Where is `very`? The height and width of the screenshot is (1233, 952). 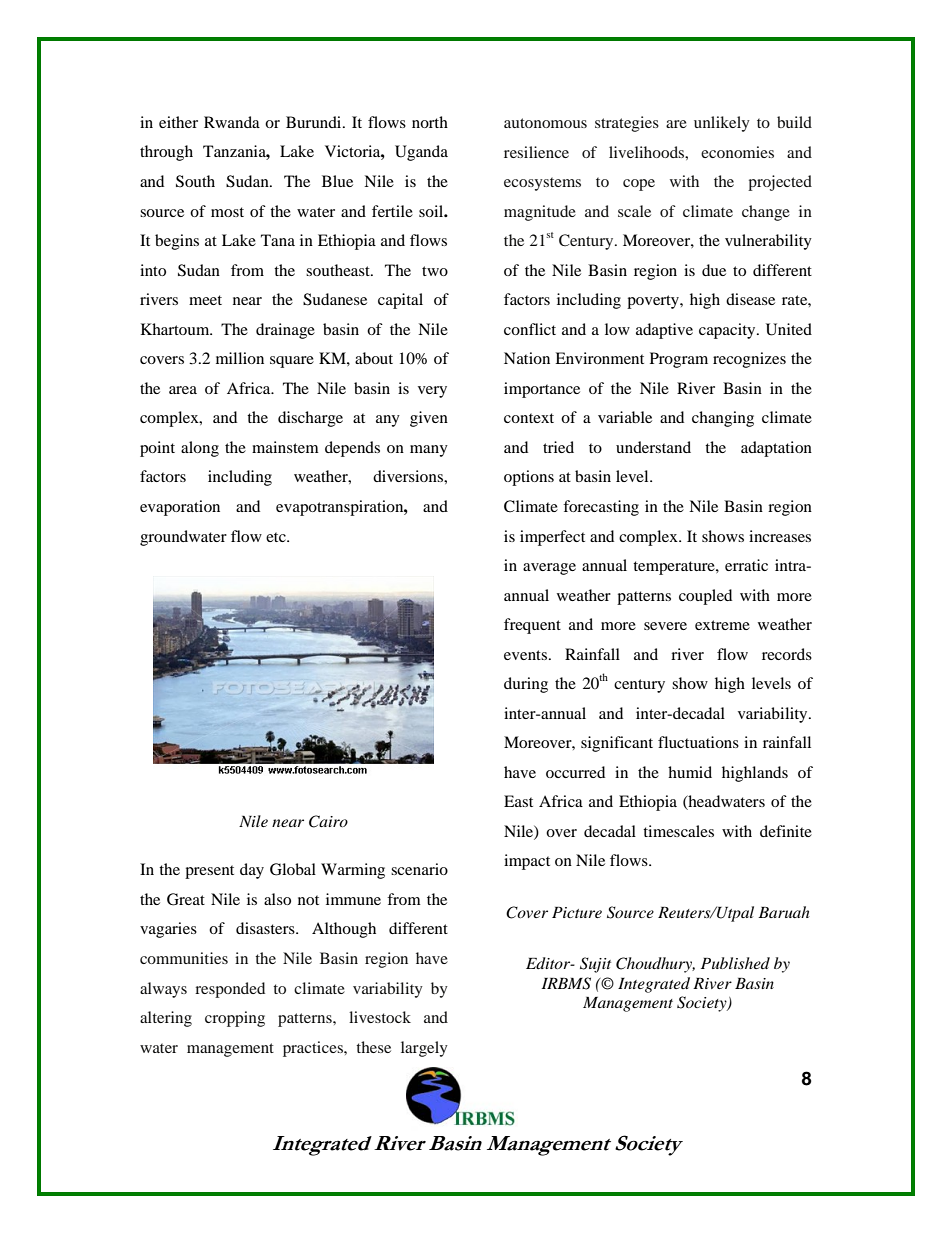 very is located at coordinates (432, 392).
